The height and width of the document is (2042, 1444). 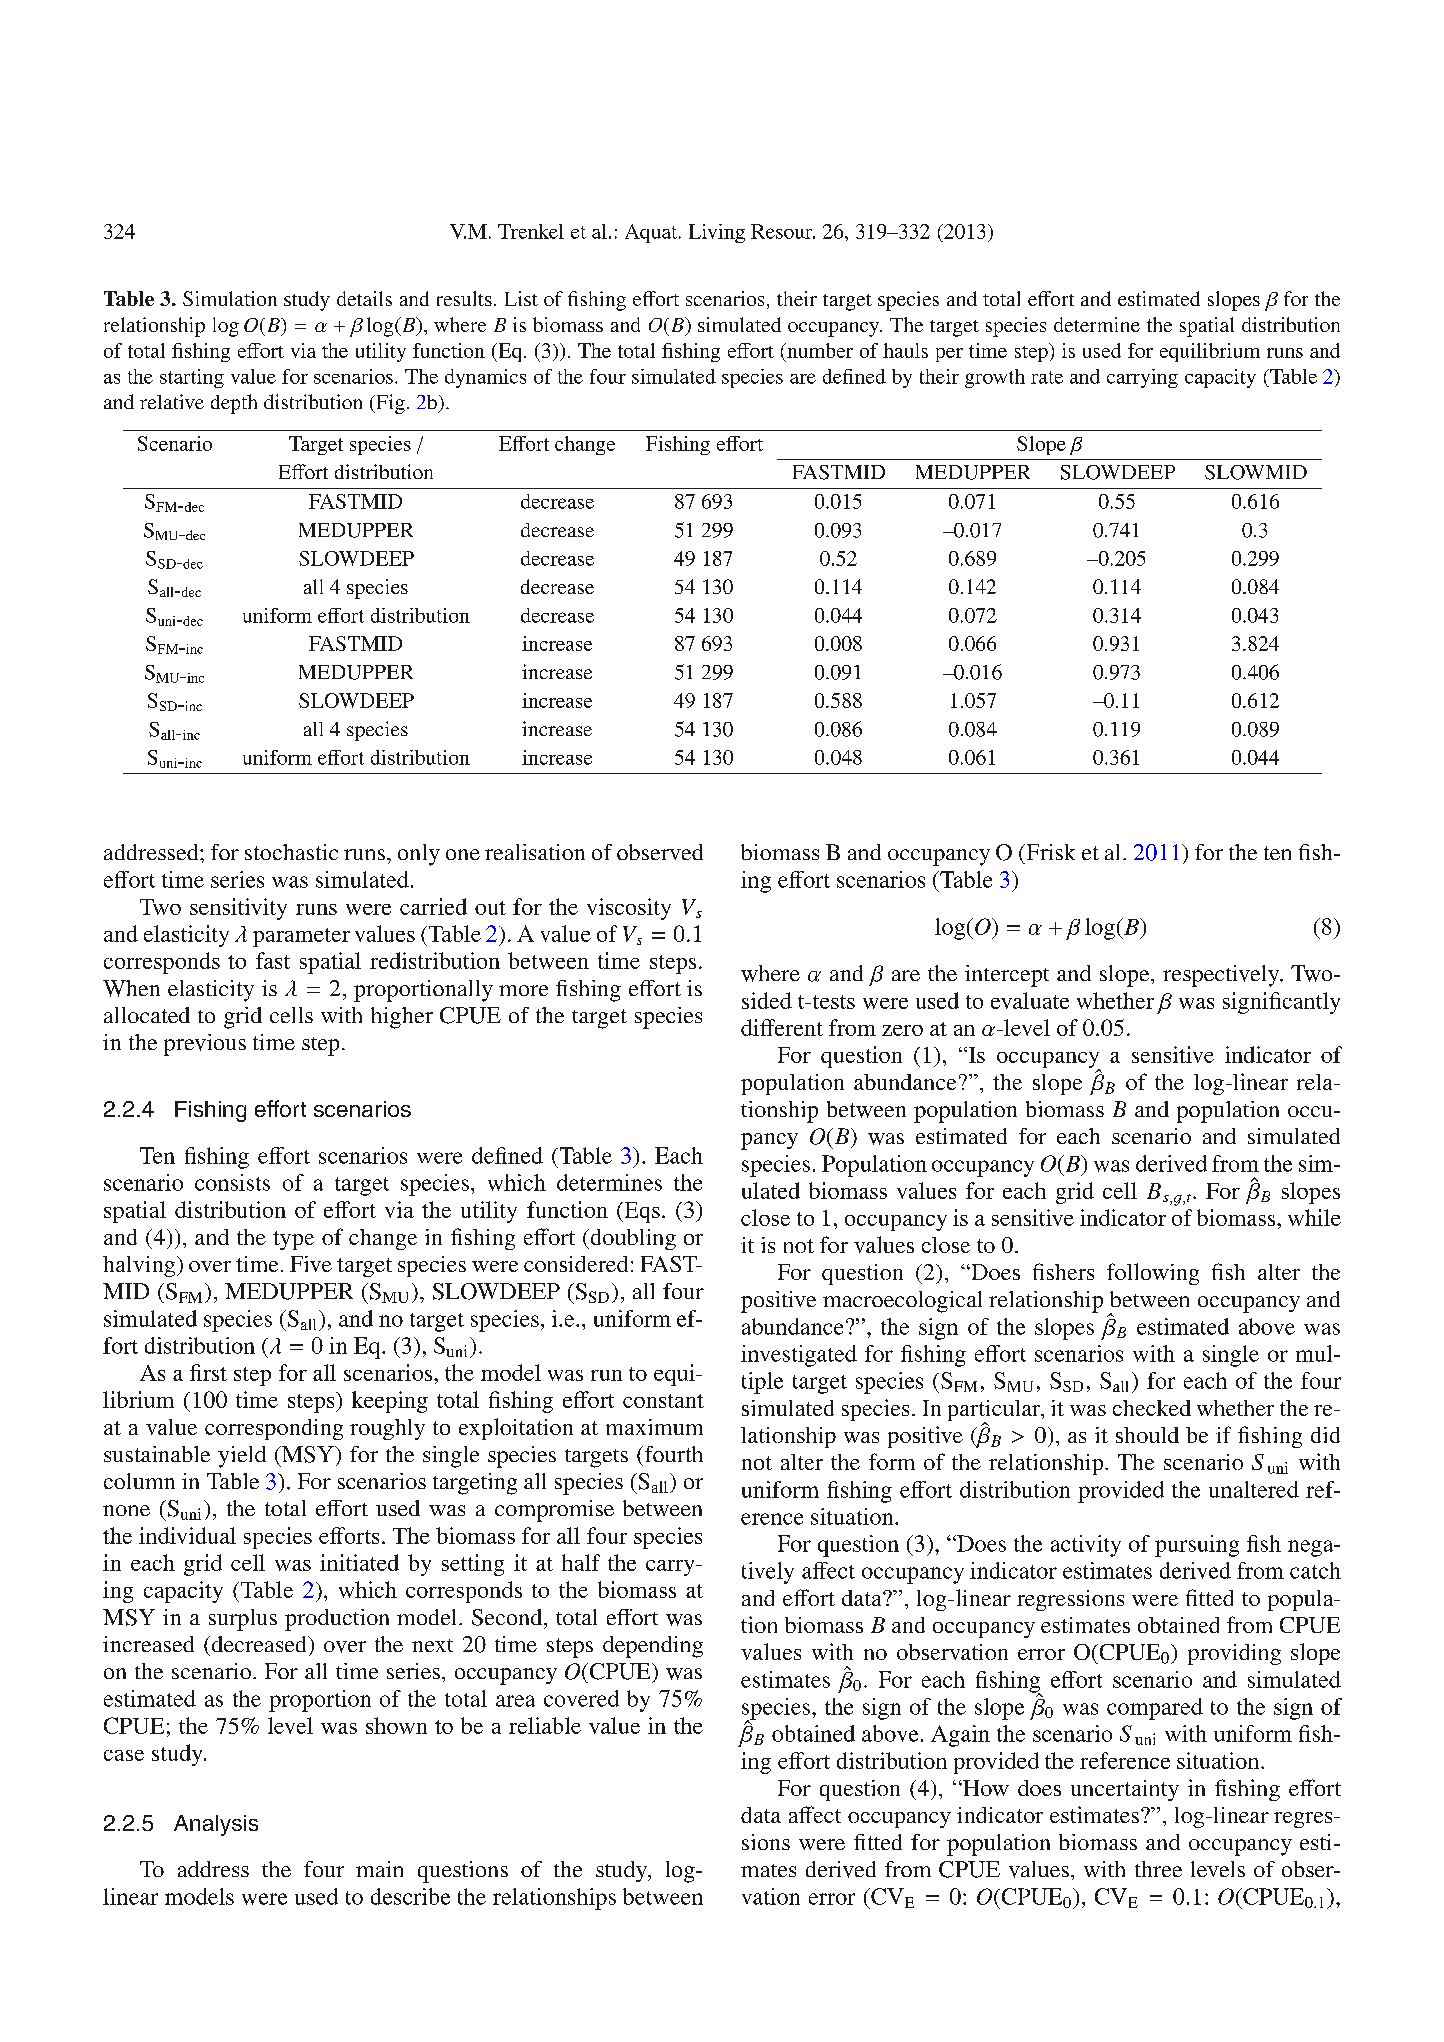 What do you see at coordinates (545, 1725) in the document?
I see `reliable` at bounding box center [545, 1725].
